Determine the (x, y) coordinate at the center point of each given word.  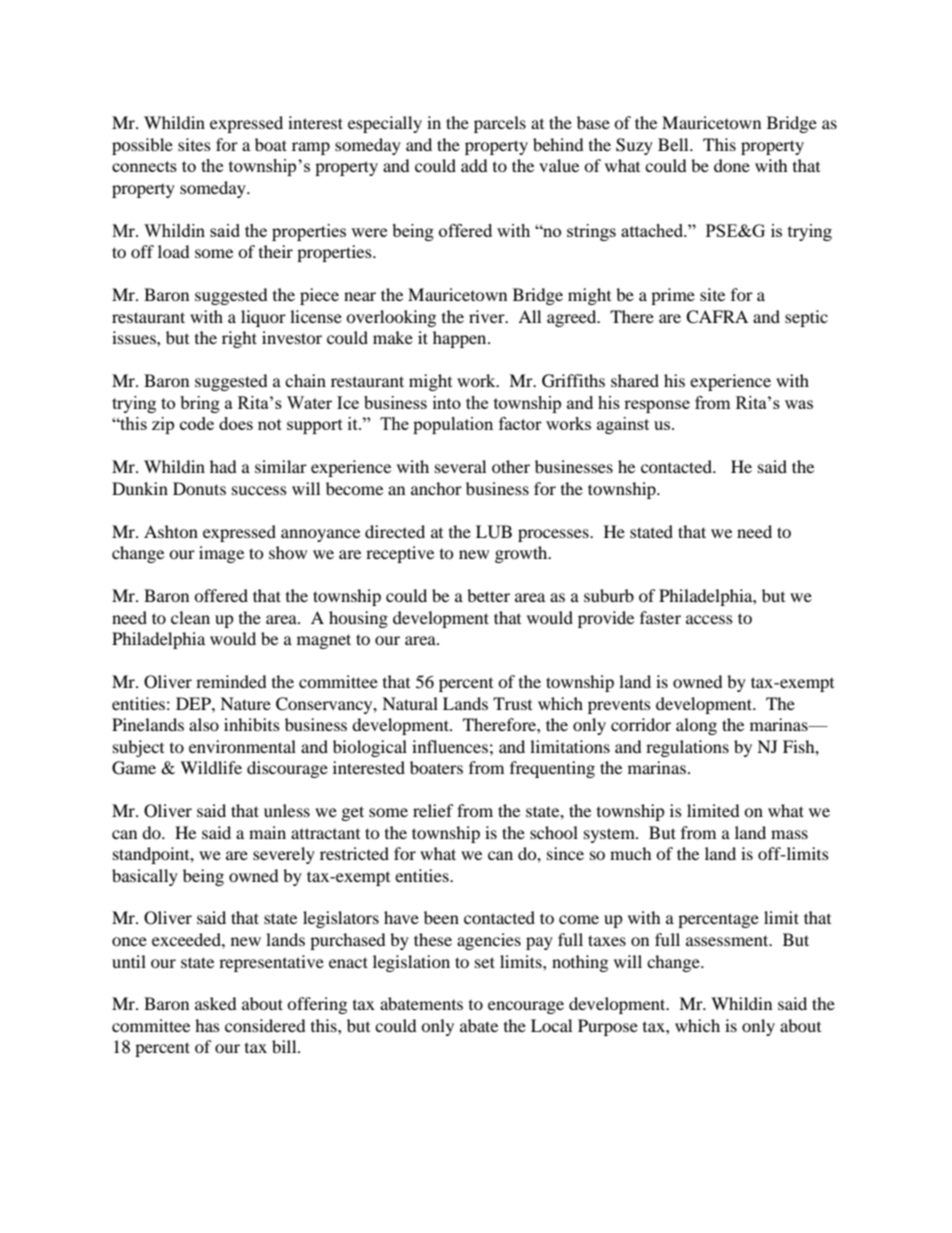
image (221, 554)
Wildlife (211, 767)
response (657, 406)
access (709, 619)
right (239, 339)
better (488, 595)
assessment (728, 940)
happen (461, 339)
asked (216, 1003)
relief (433, 810)
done (732, 165)
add (474, 165)
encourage (526, 1007)
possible (142, 146)
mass (789, 834)
